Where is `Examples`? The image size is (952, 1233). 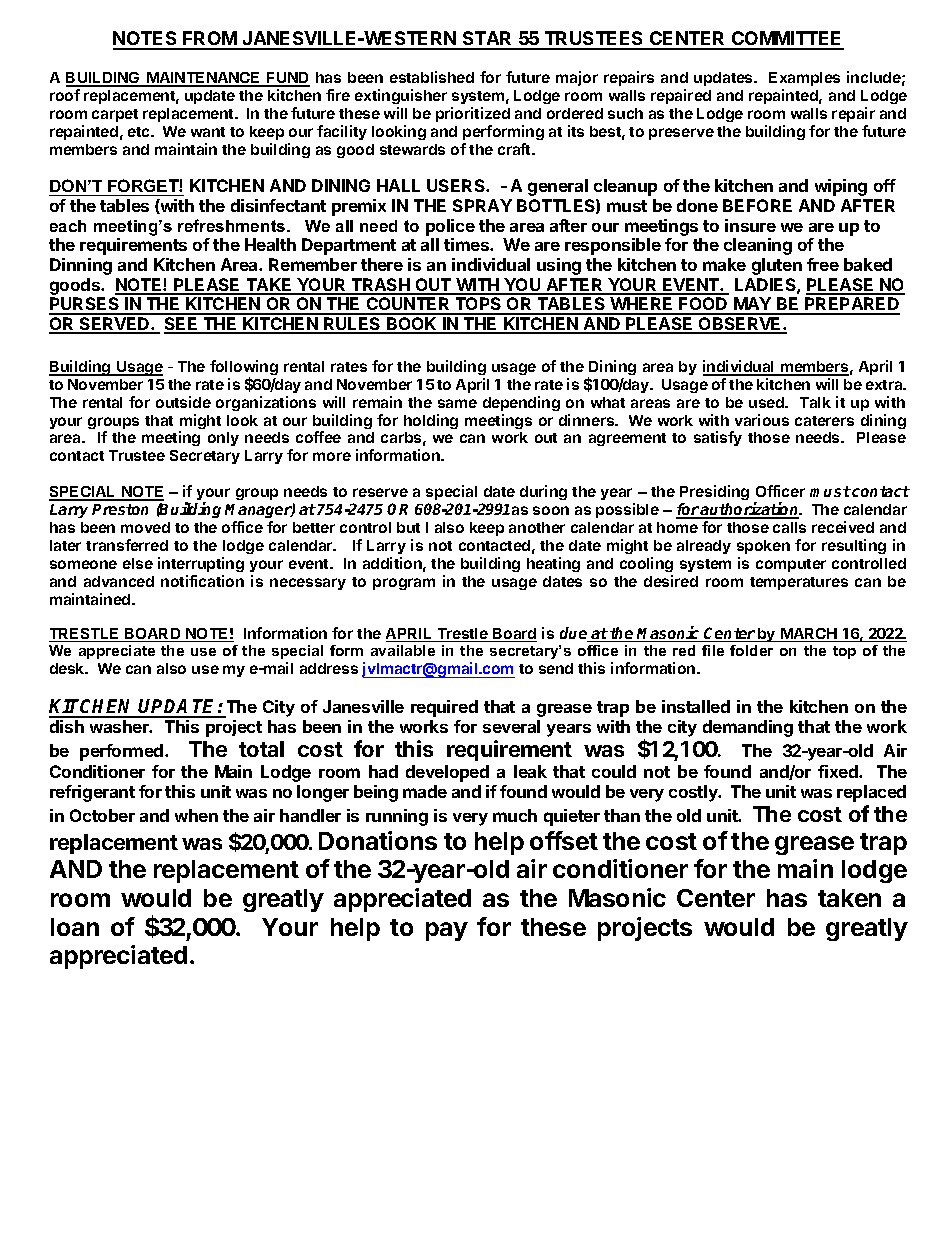
Examples is located at coordinates (804, 79).
